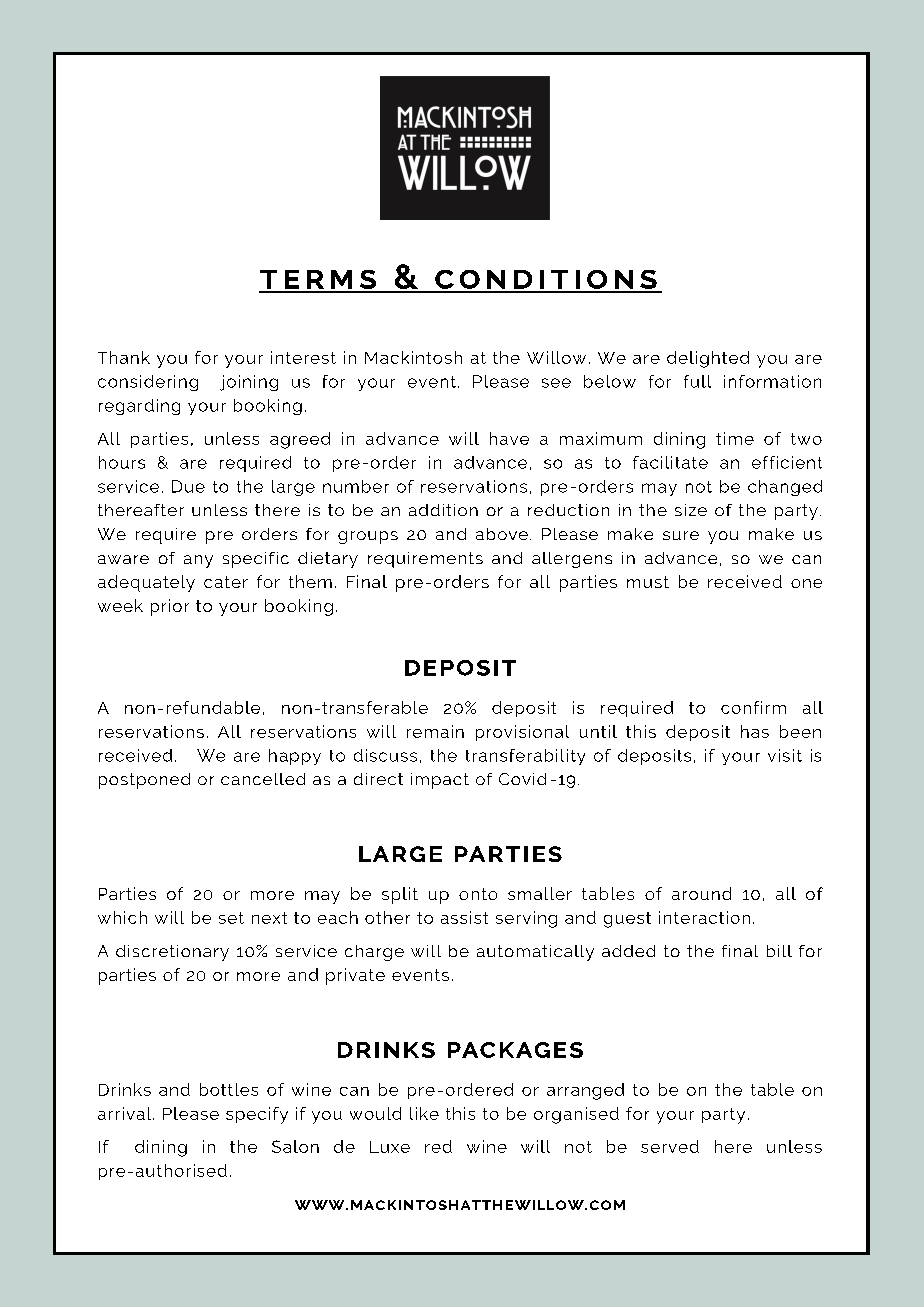 This screenshot has height=1308, width=924. I want to click on discretionary, so click(172, 953).
